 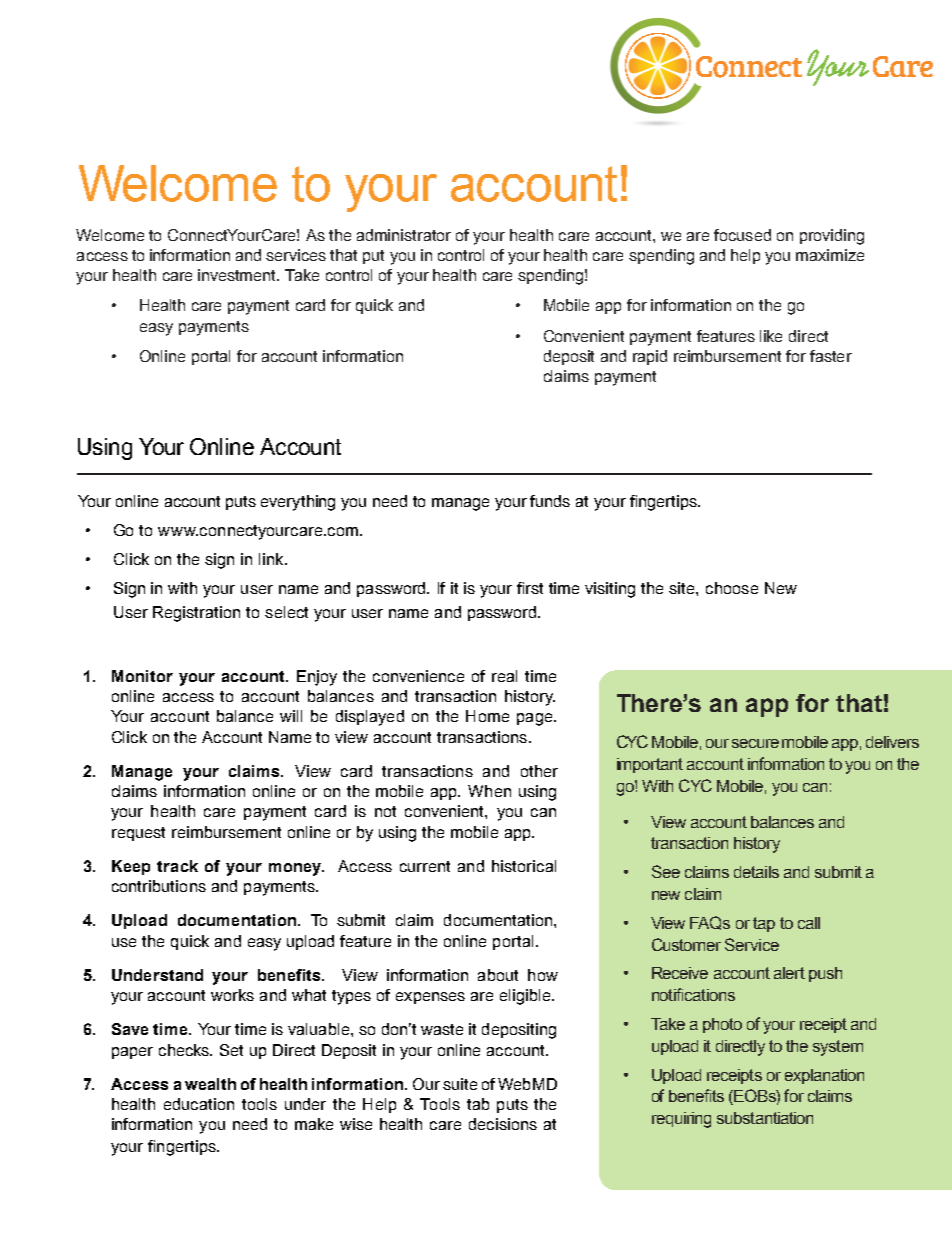 I want to click on tab, so click(x=478, y=1104).
